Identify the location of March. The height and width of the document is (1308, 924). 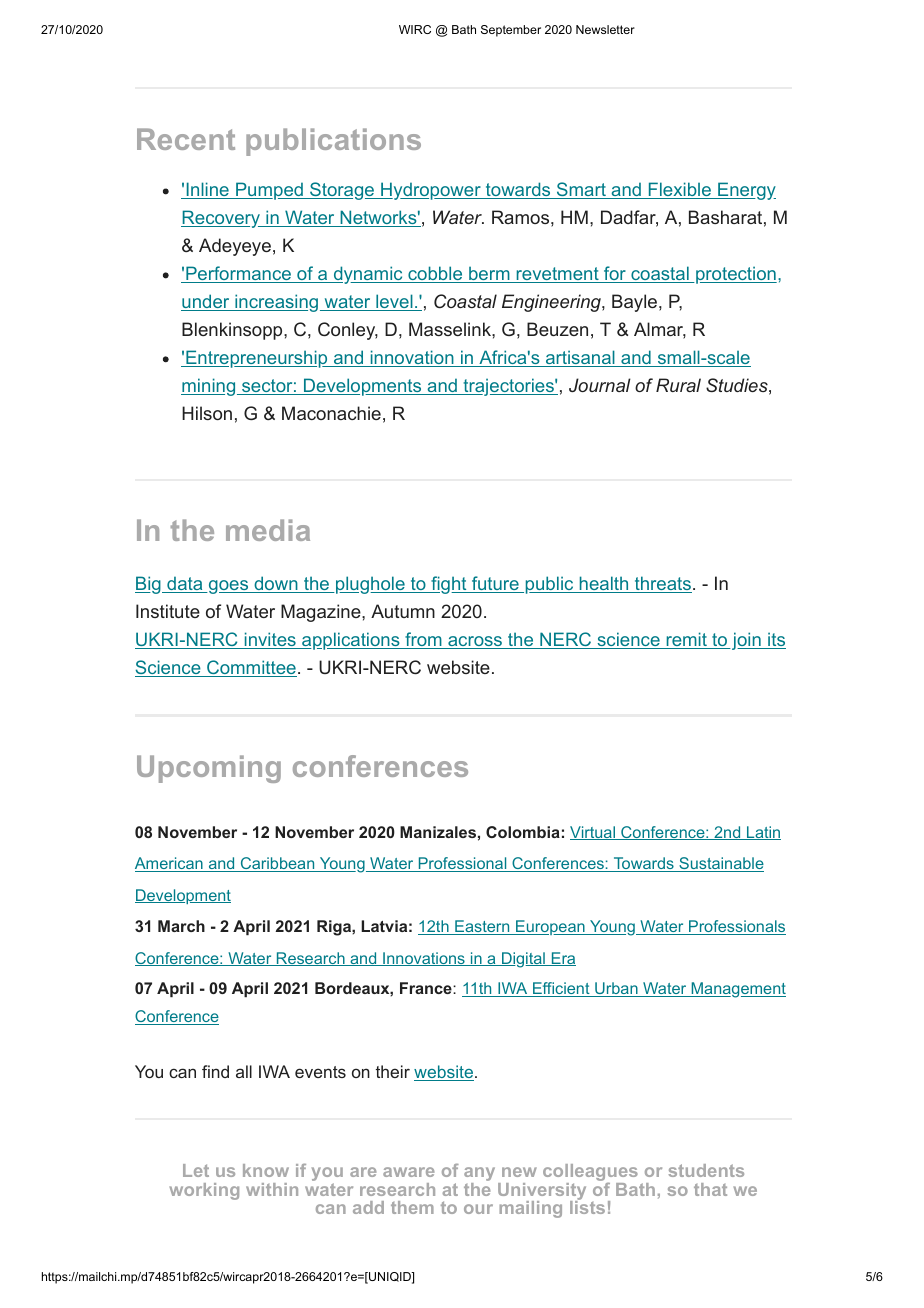
(181, 926).
